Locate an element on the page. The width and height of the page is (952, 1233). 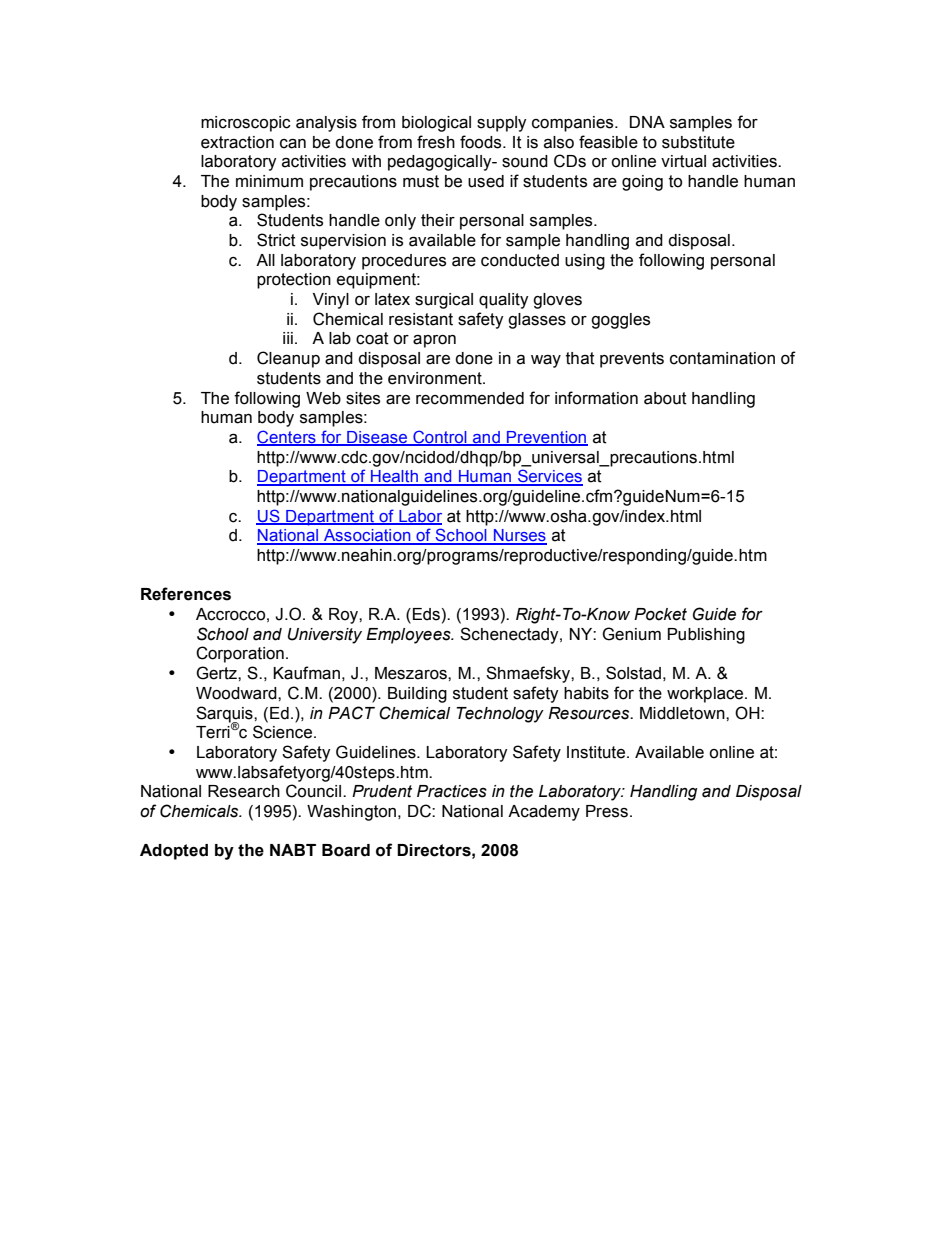
Prevention is located at coordinates (546, 438).
